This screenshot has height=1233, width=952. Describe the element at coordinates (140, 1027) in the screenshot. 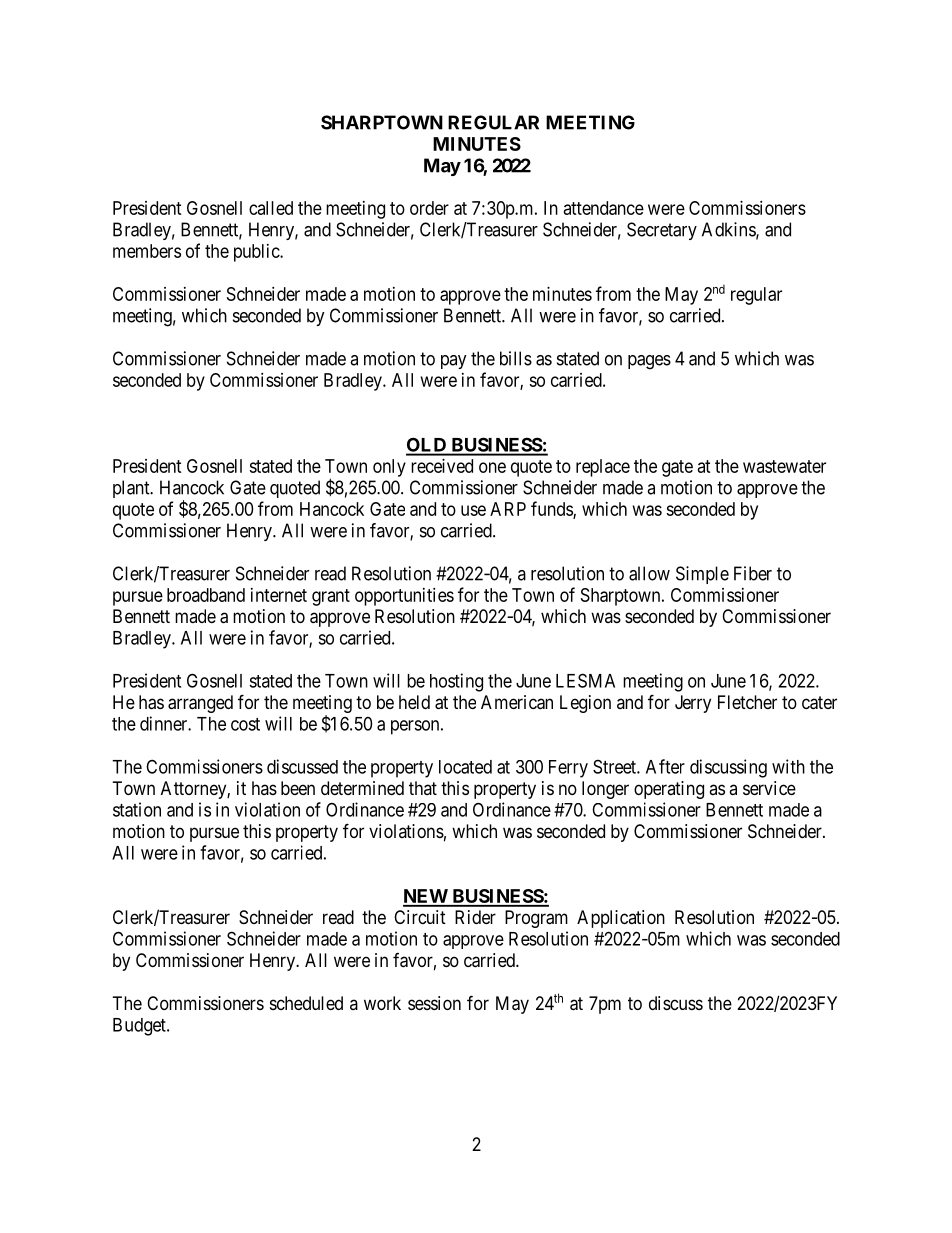

I see `Budget` at that location.
